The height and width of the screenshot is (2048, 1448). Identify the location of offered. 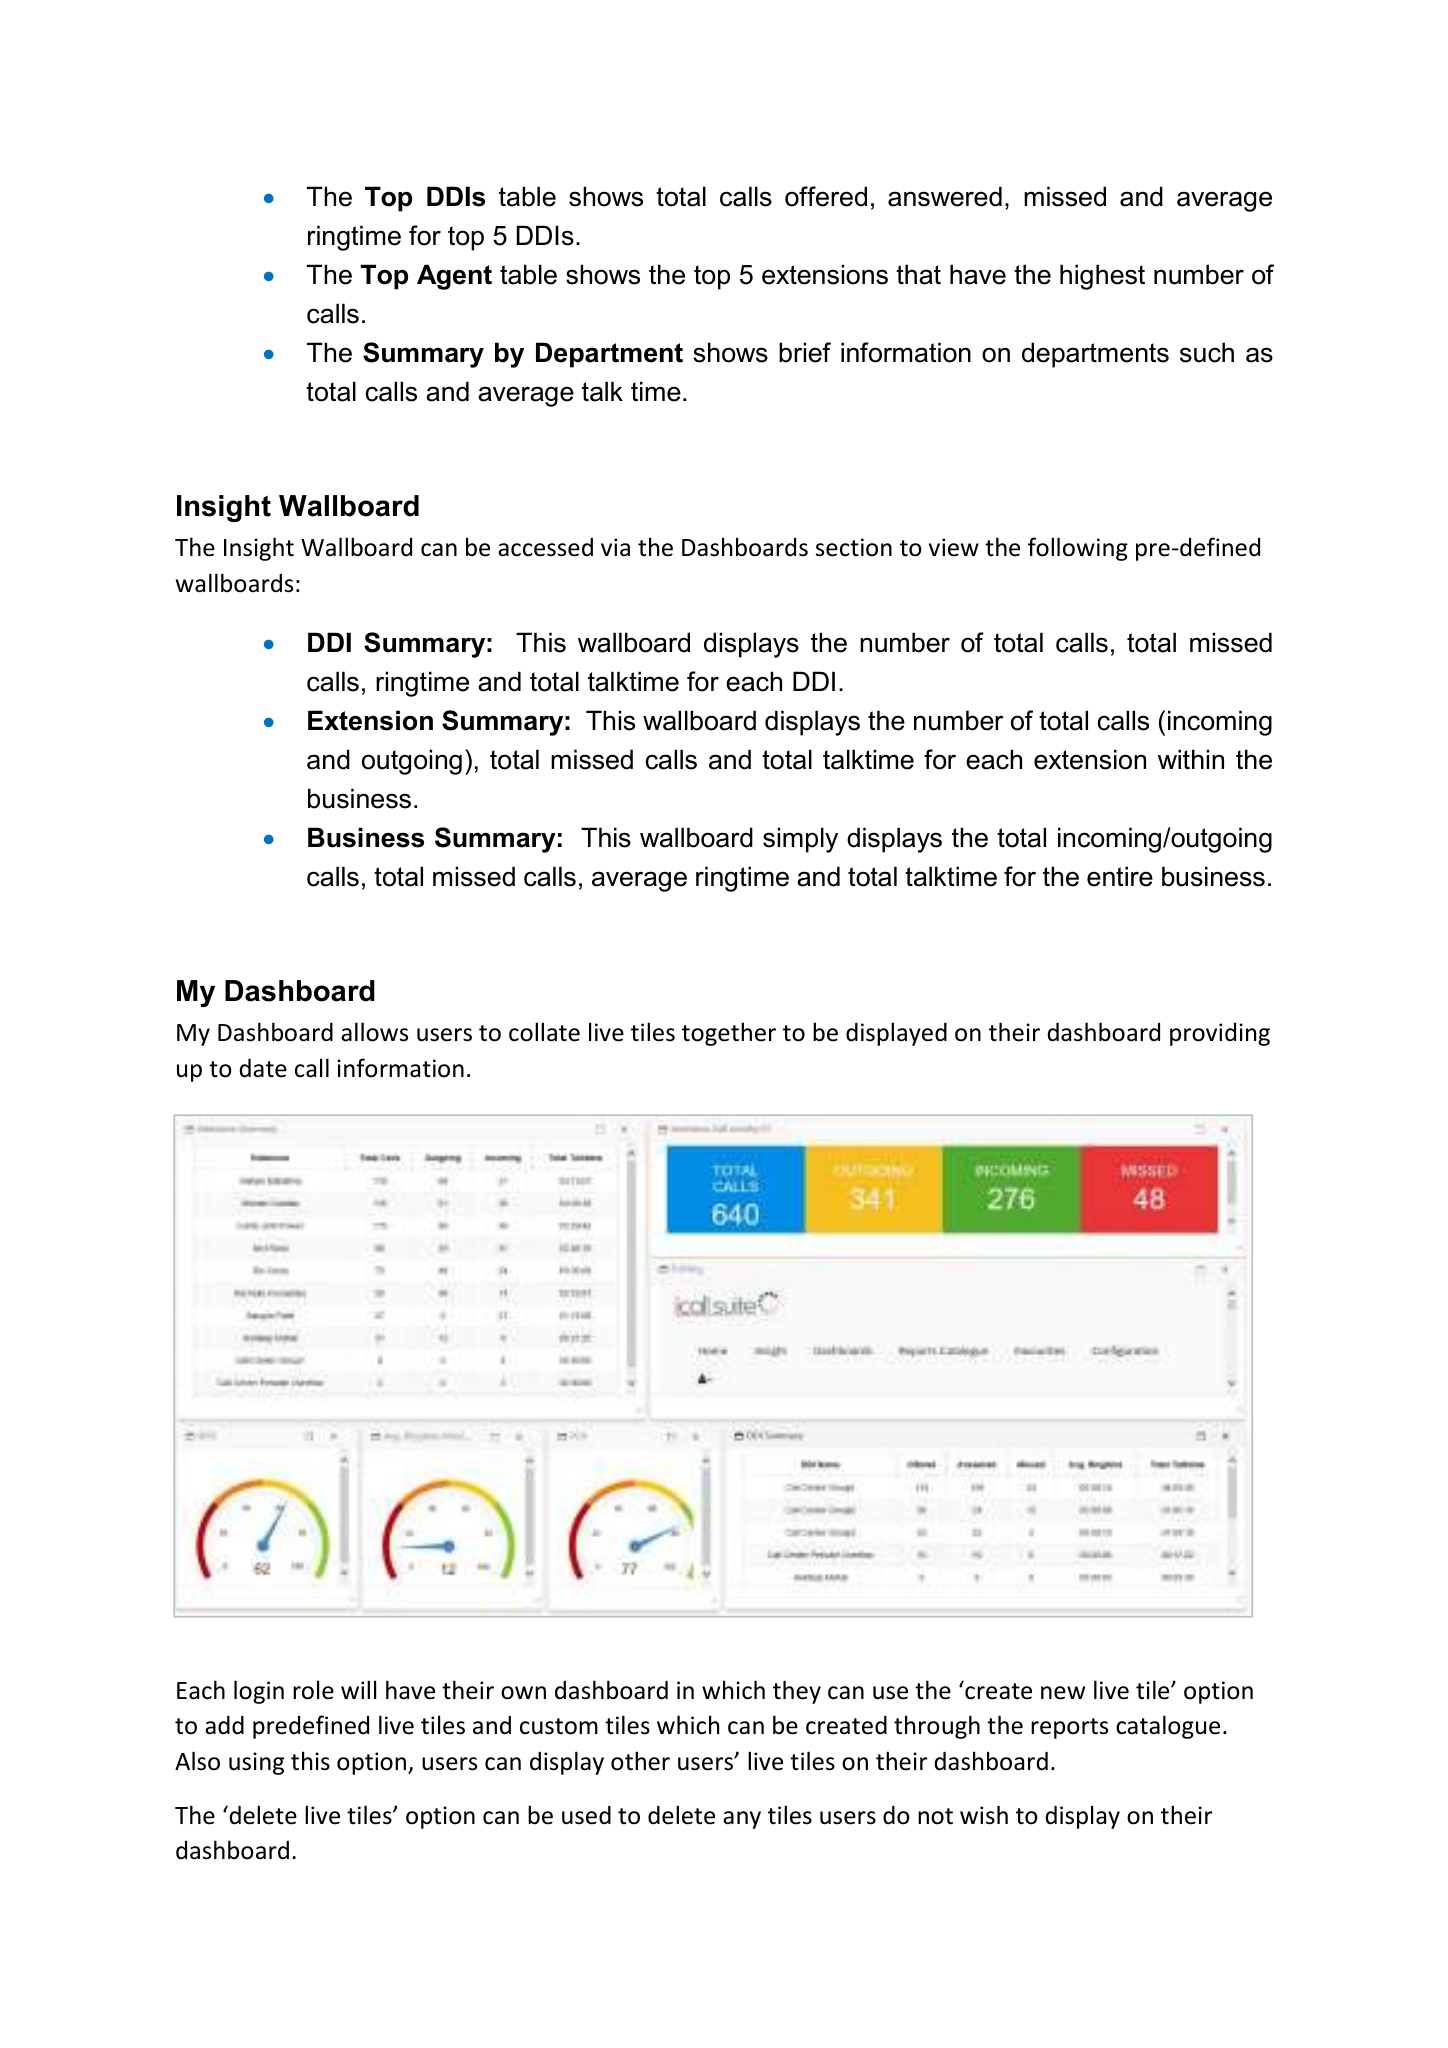
(826, 196).
